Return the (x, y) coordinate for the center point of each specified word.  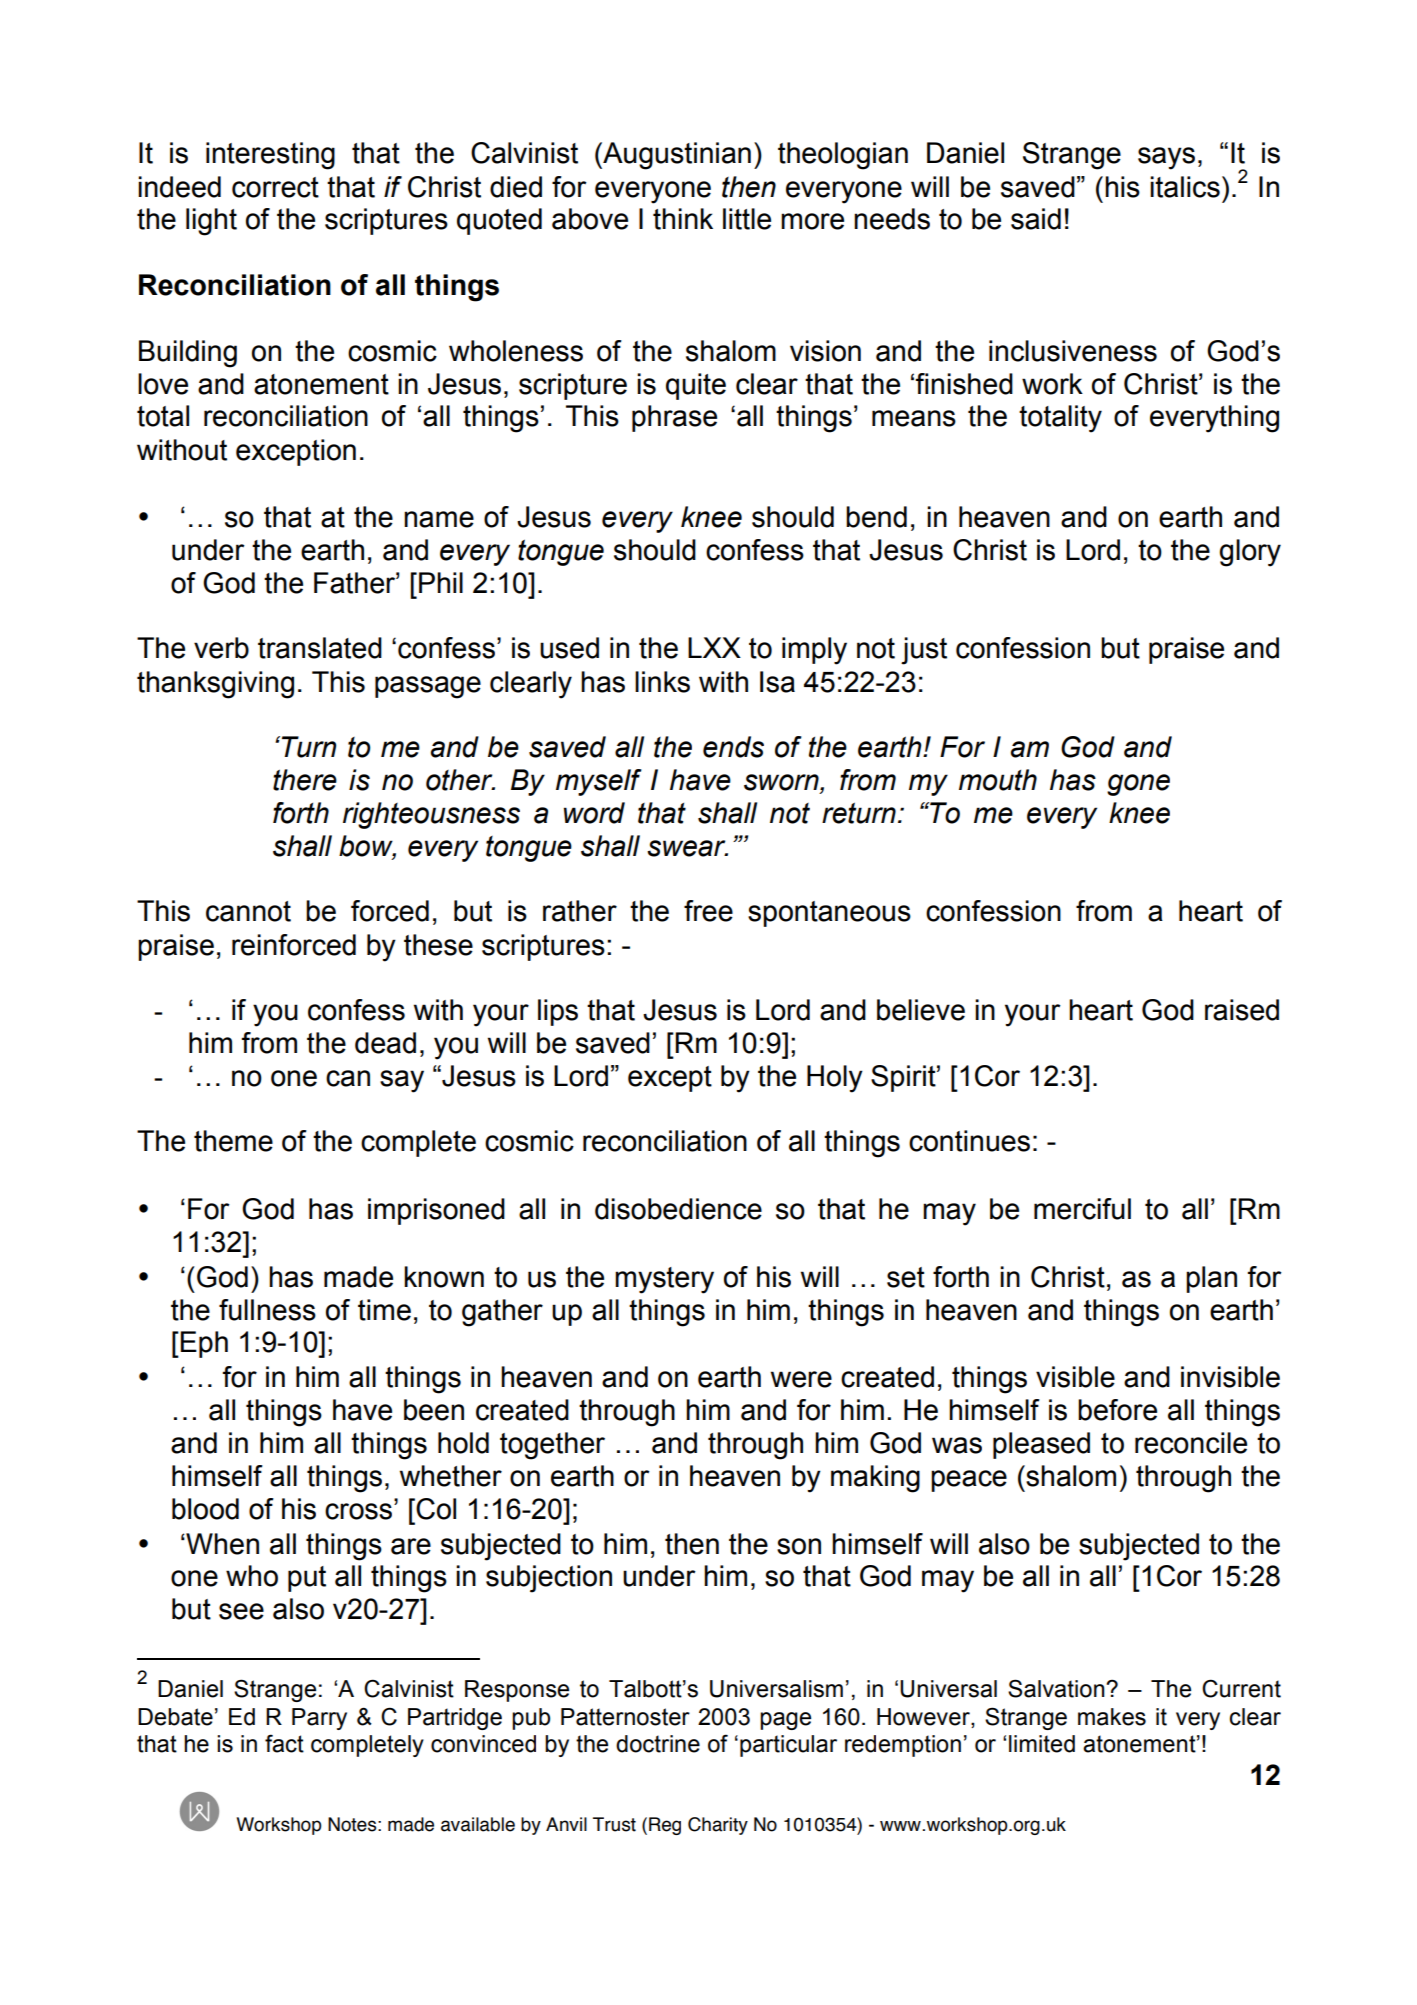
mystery (664, 1280)
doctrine (658, 1744)
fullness (267, 1310)
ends (733, 747)
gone (1138, 785)
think (683, 219)
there (305, 780)
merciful (1082, 1209)
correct (275, 187)
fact (284, 1743)
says (1166, 158)
